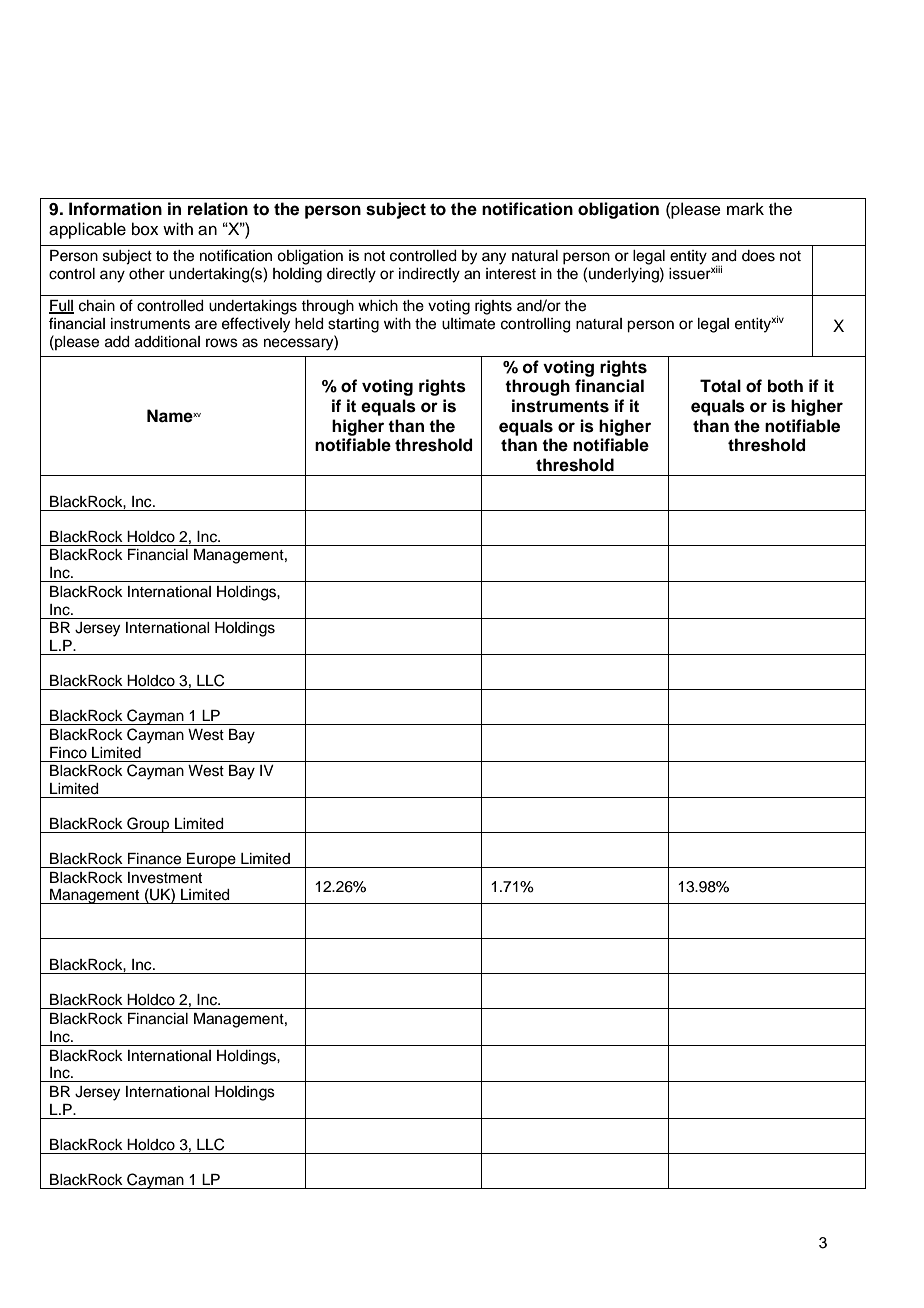  What do you see at coordinates (785, 386) in the image?
I see `both` at bounding box center [785, 386].
